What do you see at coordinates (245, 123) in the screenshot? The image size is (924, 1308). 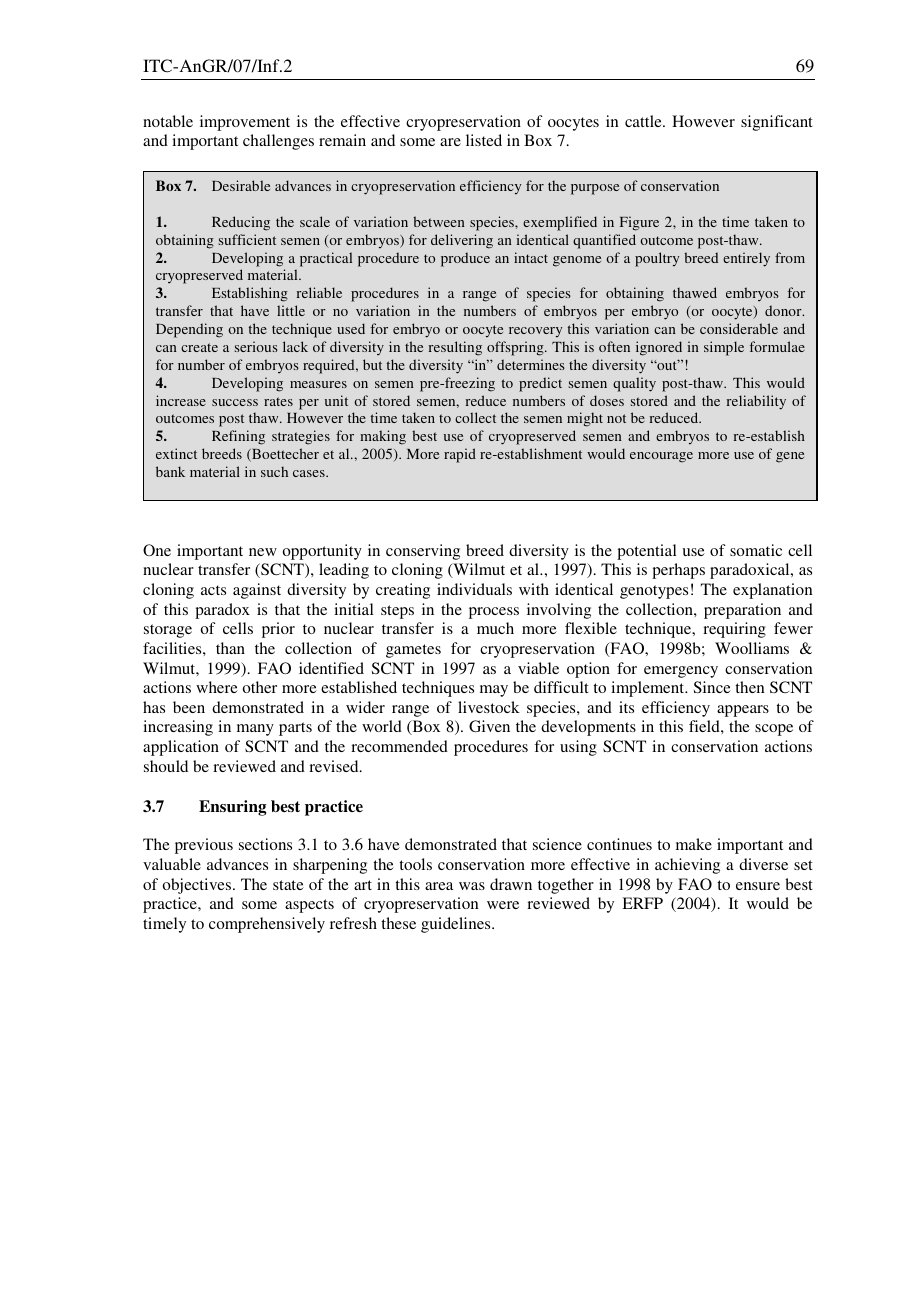 I see `improvement` at bounding box center [245, 123].
